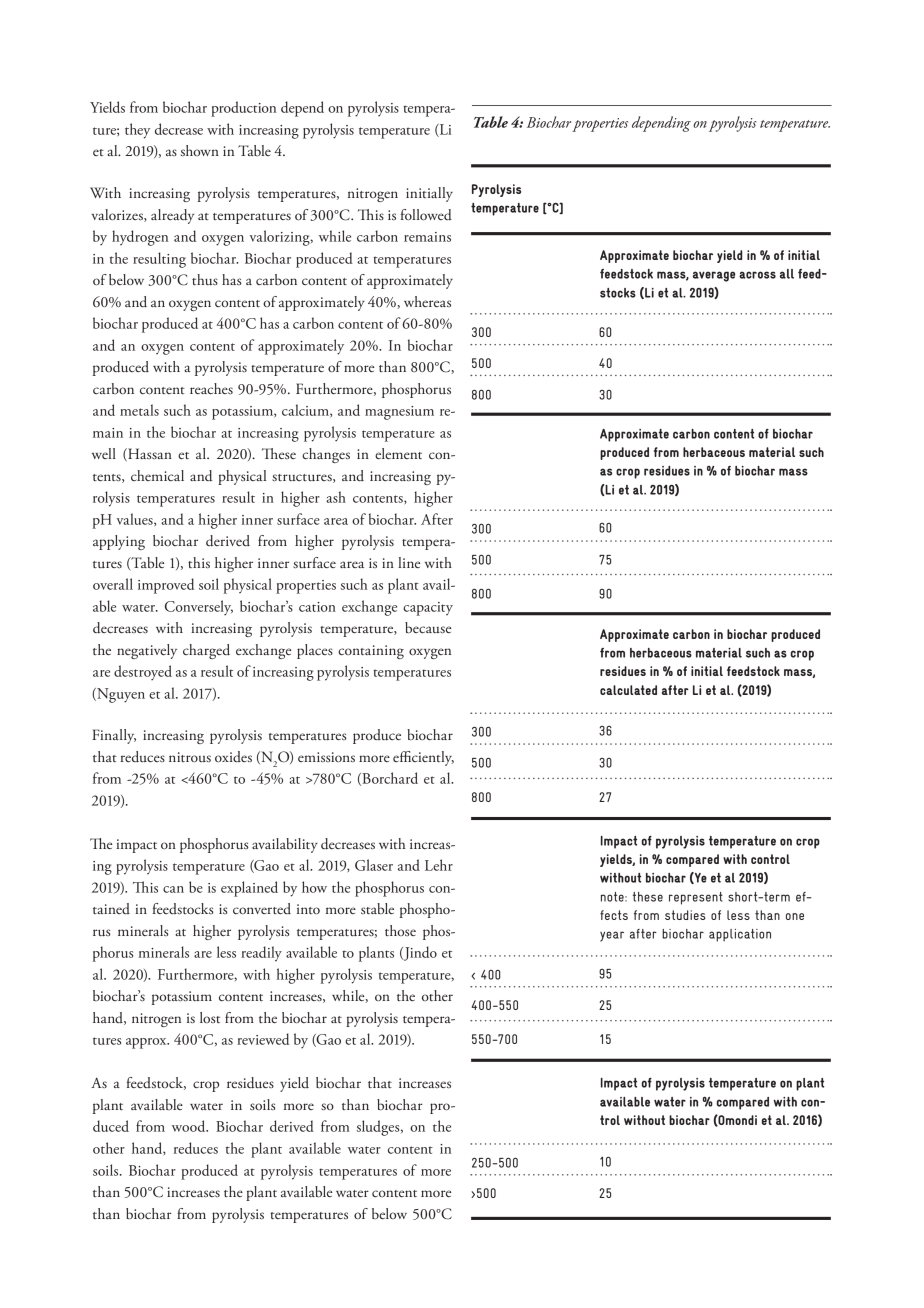 The width and height of the page is (924, 1308). Describe the element at coordinates (757, 275) in the page. I see `across` at that location.
